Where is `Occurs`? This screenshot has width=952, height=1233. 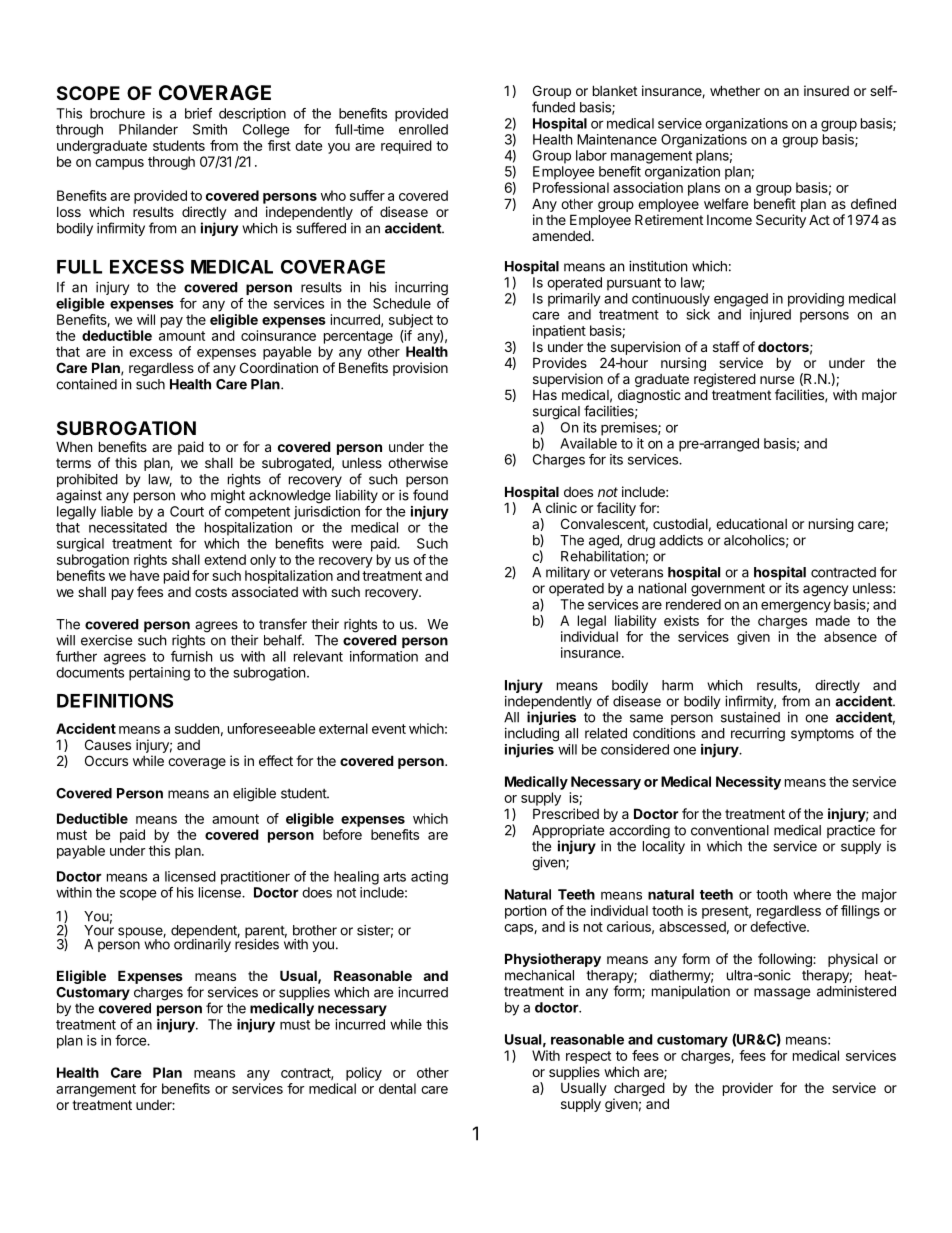 Occurs is located at coordinates (106, 760).
